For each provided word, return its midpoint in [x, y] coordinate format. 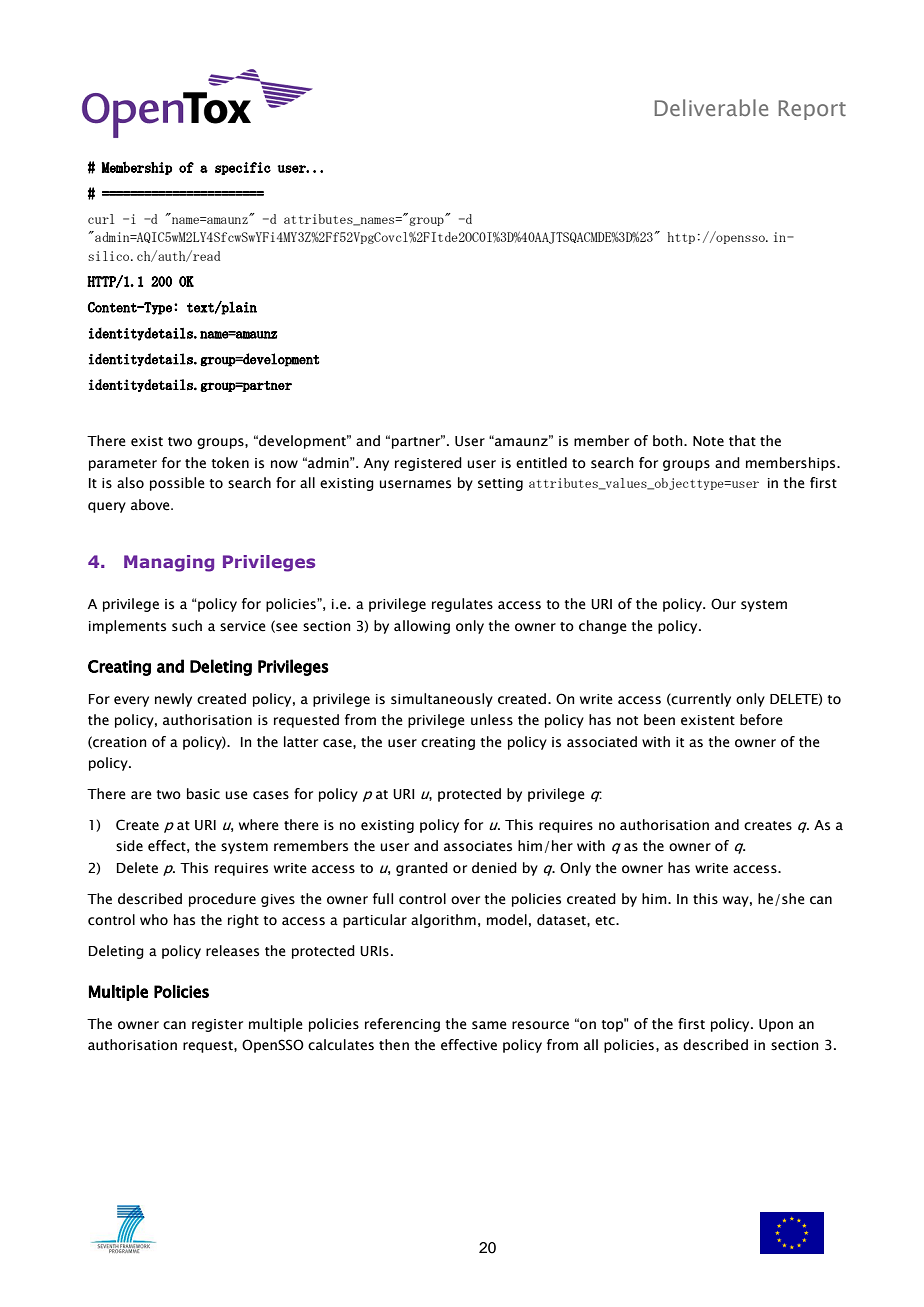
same [489, 1025]
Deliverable [711, 107]
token [230, 463]
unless [492, 720]
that [742, 441]
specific [243, 168]
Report [812, 110]
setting [500, 484]
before [761, 720]
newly [173, 700]
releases [232, 951]
